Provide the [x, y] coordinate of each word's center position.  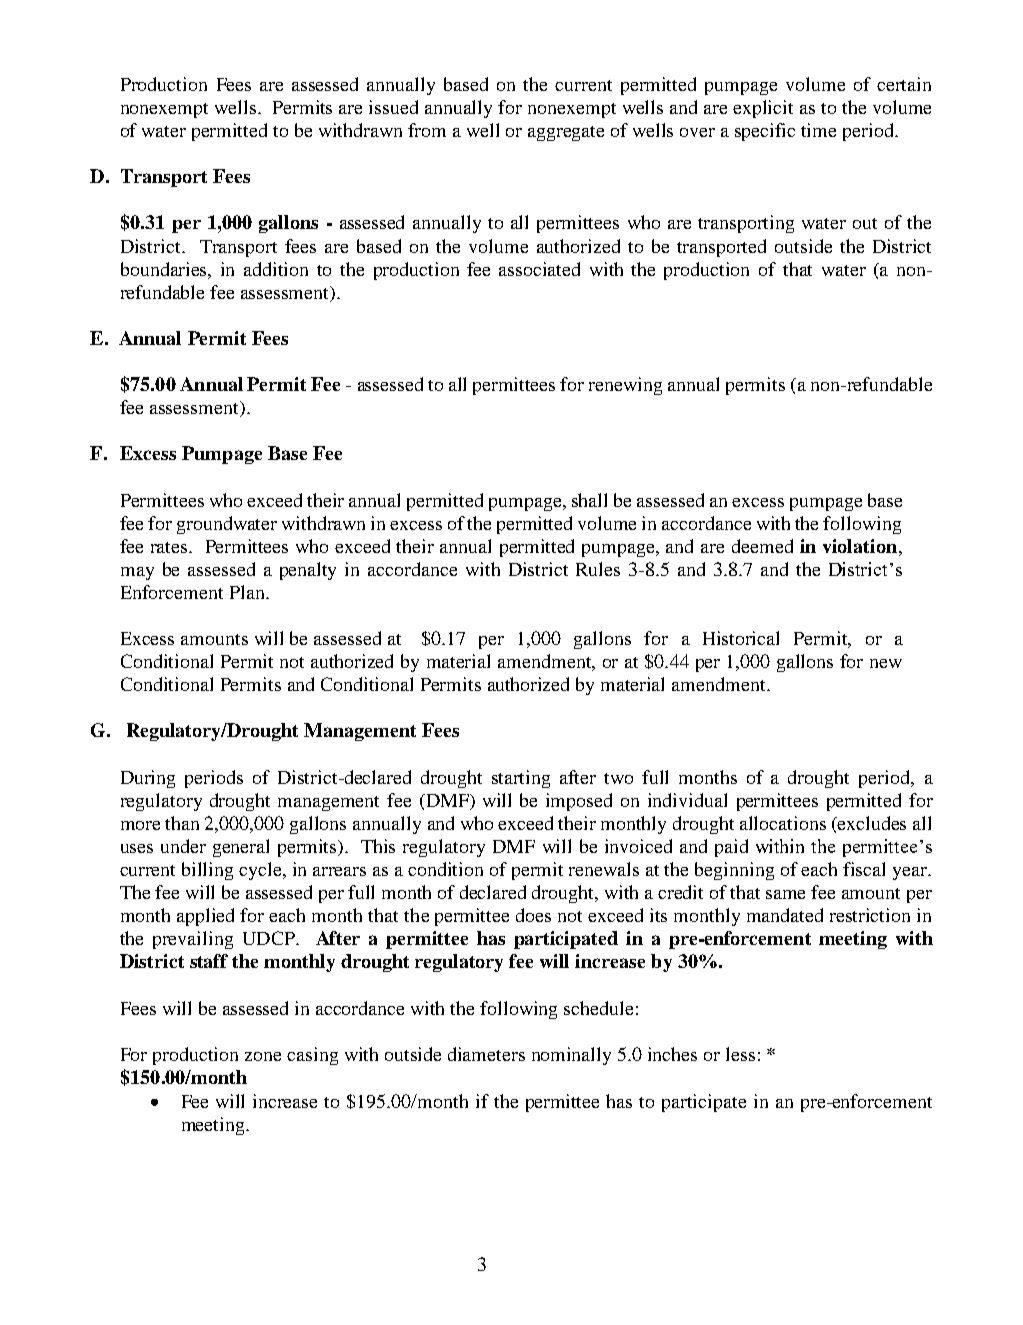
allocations [783, 823]
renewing [625, 386]
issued [393, 107]
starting [521, 779]
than [182, 823]
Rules [598, 569]
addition [276, 269]
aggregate [566, 133]
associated [539, 269]
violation [861, 546]
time [818, 130]
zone [263, 1056]
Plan [248, 592]
